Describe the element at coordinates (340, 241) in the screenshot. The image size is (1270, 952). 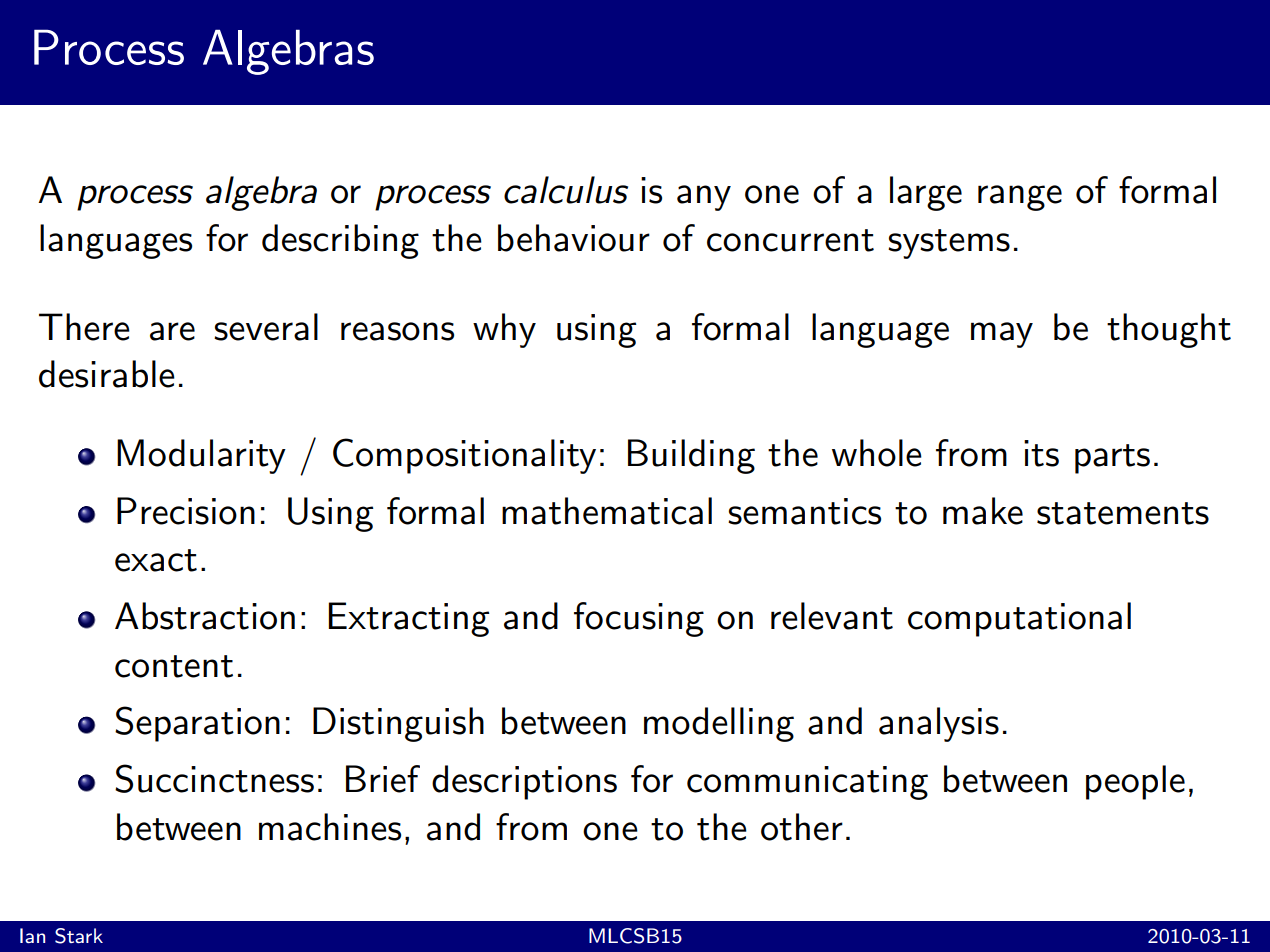
I see `describing` at that location.
